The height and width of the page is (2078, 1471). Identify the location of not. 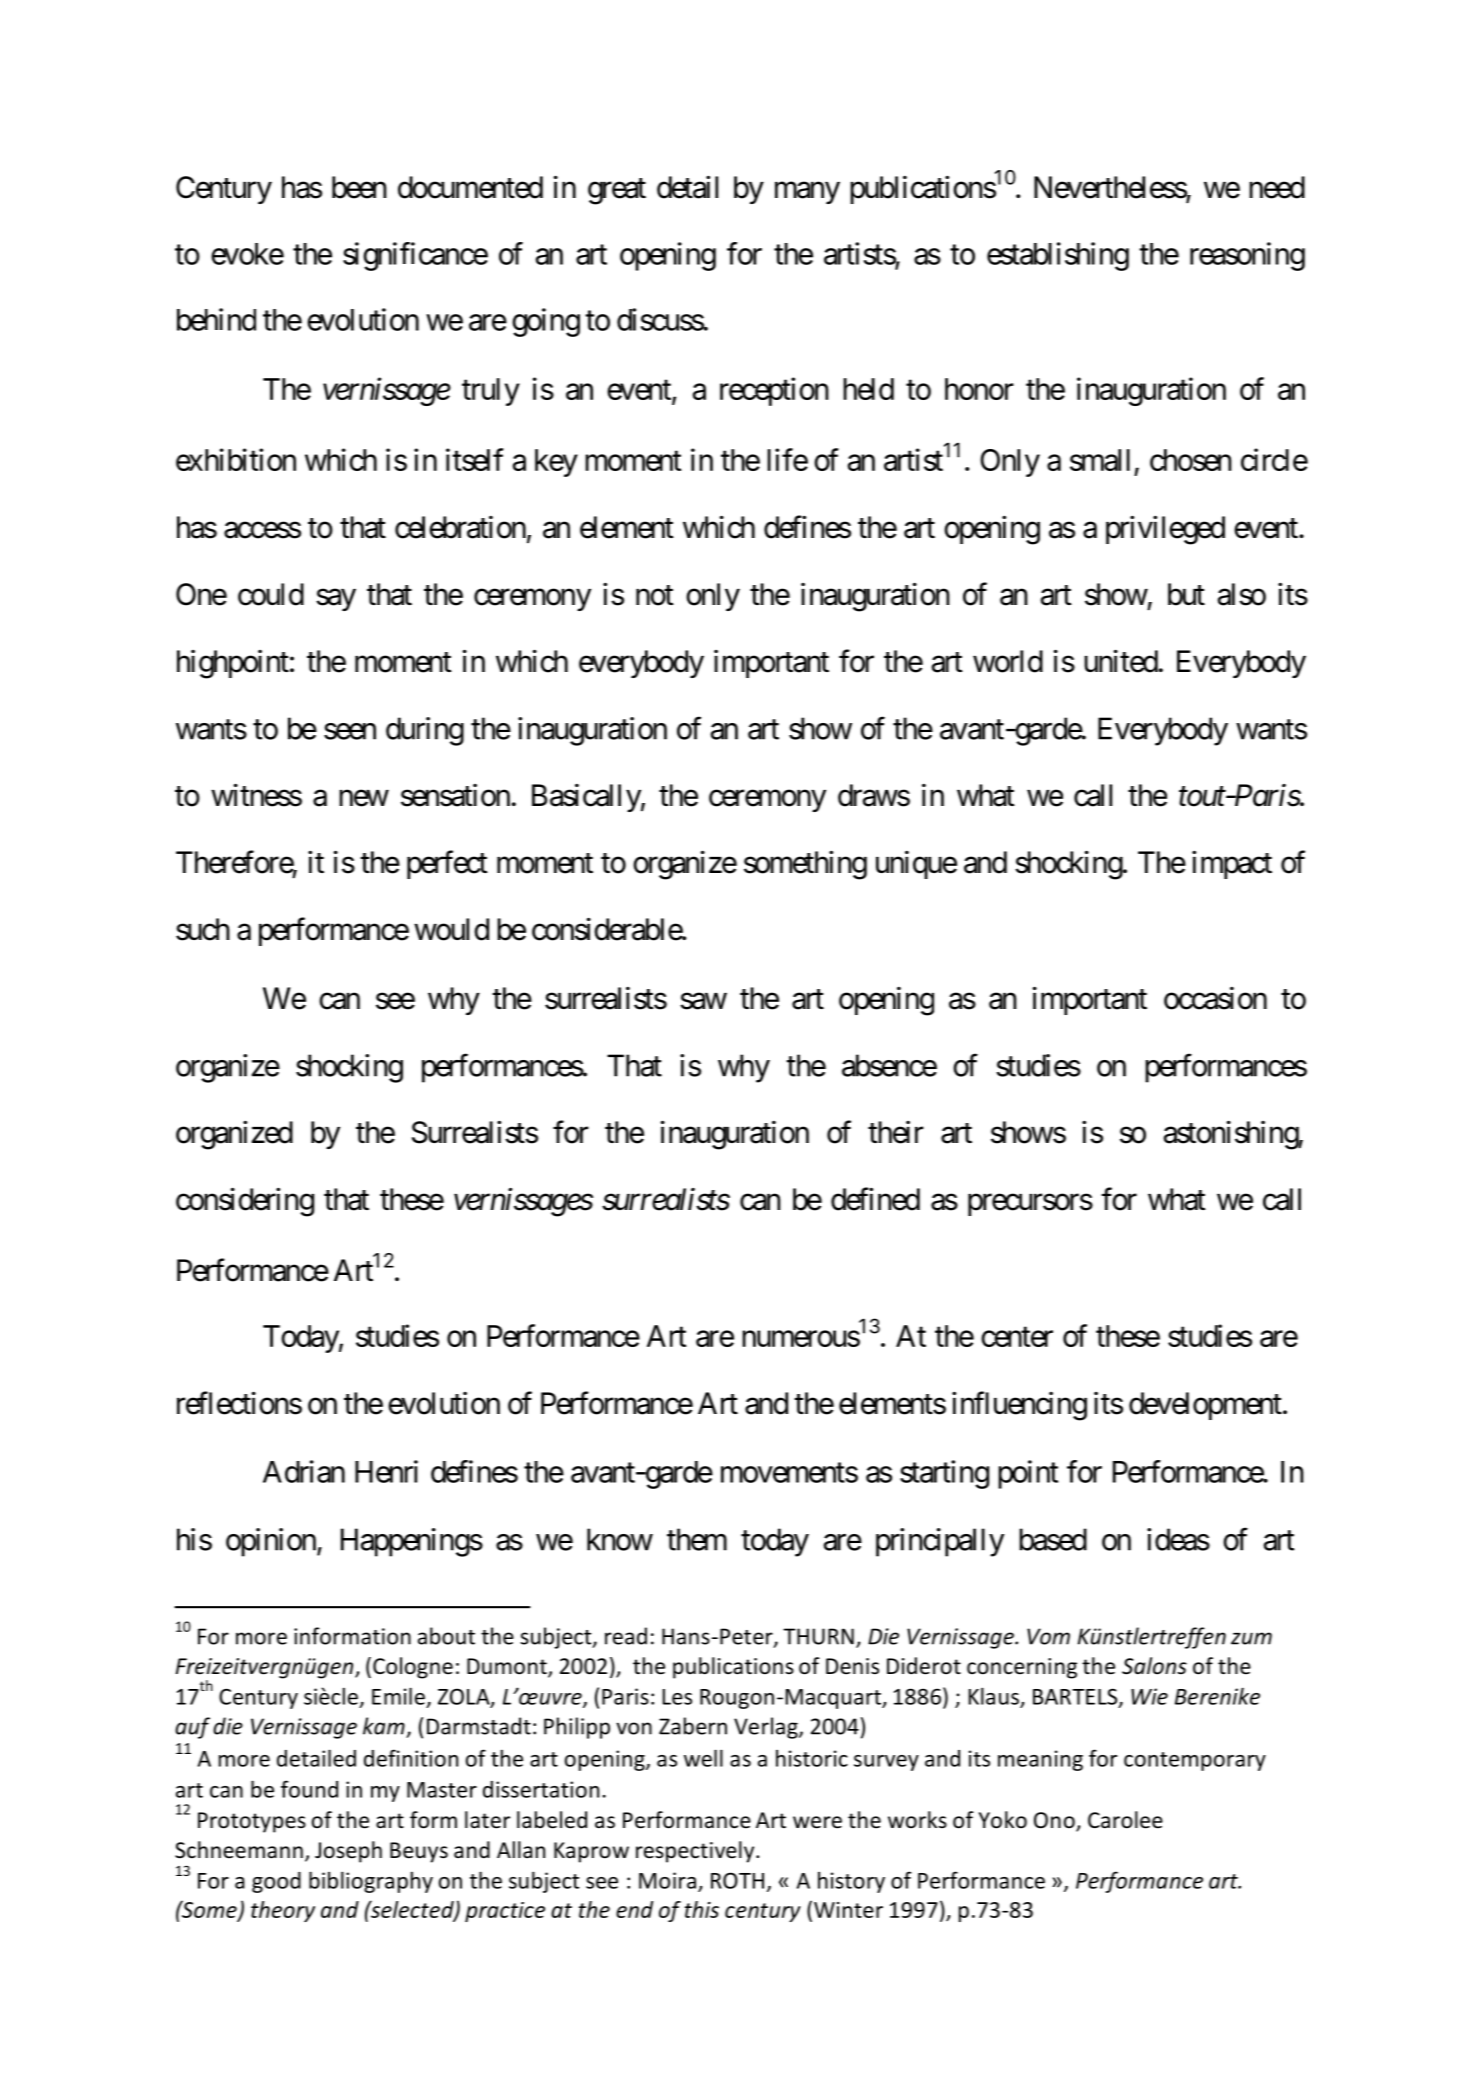
(655, 595).
